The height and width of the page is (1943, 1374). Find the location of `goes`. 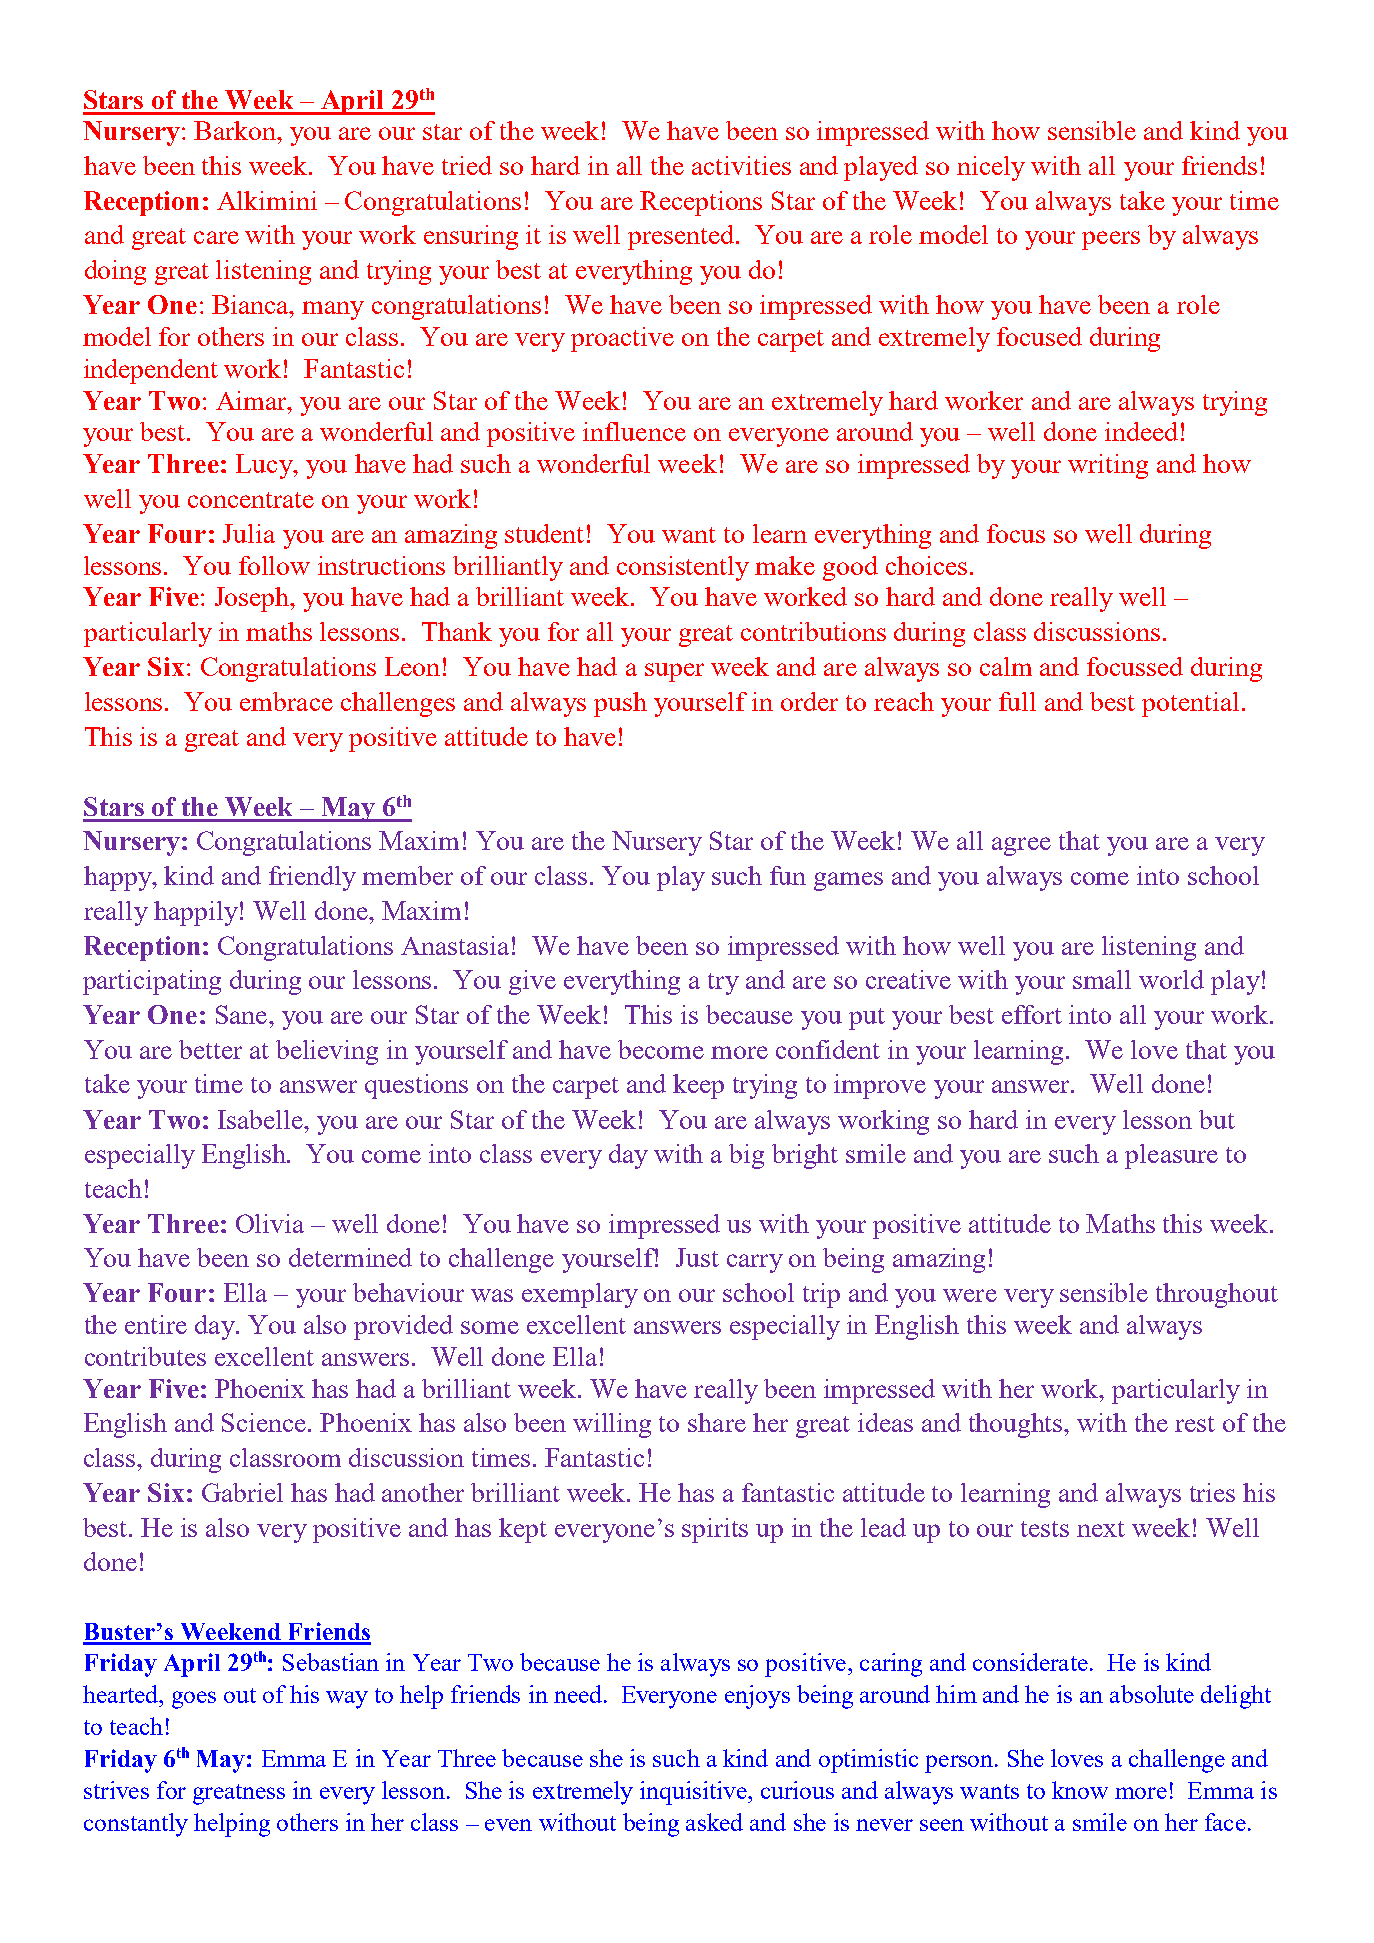

goes is located at coordinates (194, 1700).
